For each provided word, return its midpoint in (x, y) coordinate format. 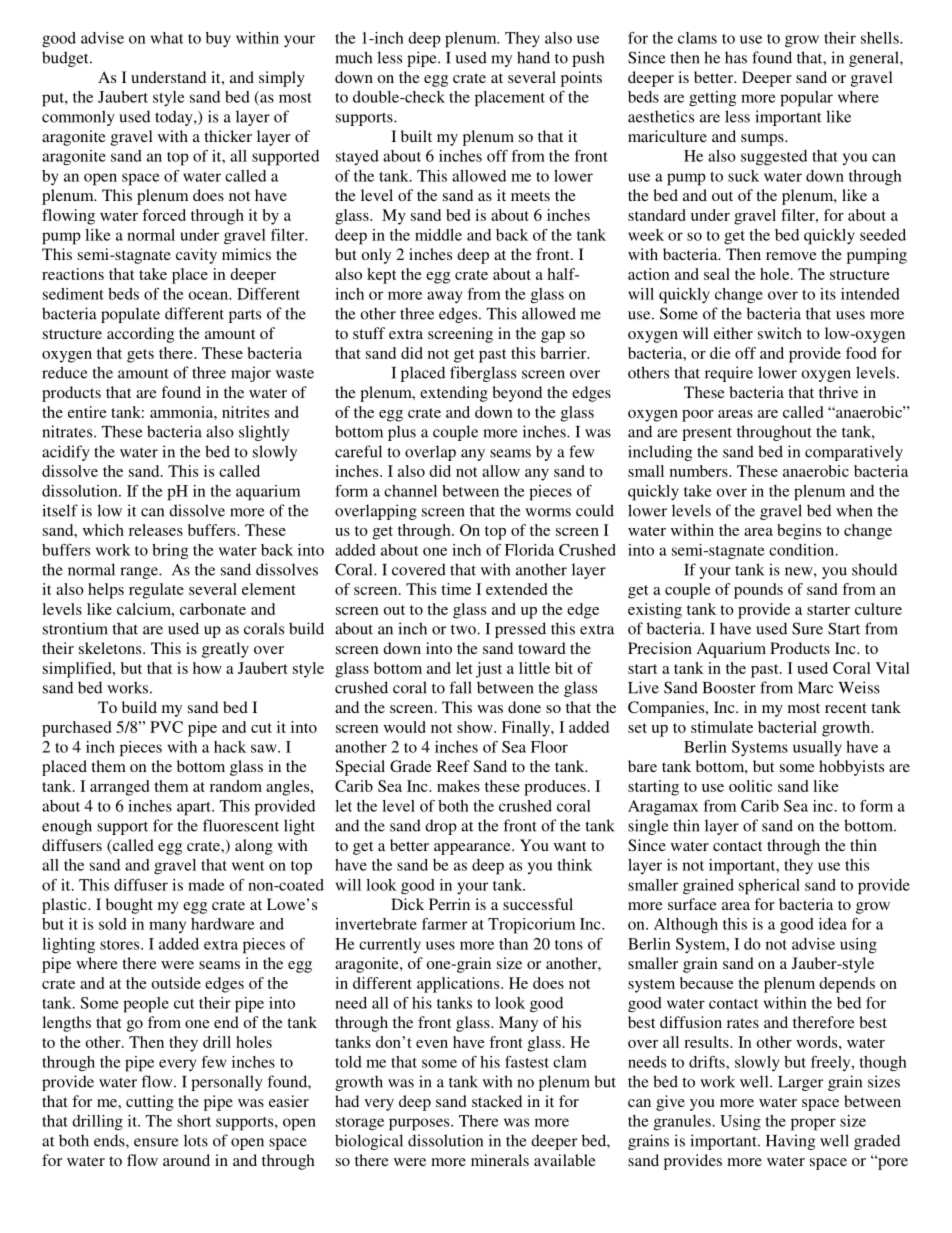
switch (780, 333)
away (444, 297)
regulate (156, 591)
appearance (473, 849)
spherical (769, 887)
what (167, 38)
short (194, 1121)
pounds (758, 591)
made (206, 885)
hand (533, 57)
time (456, 589)
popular (806, 99)
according (140, 335)
